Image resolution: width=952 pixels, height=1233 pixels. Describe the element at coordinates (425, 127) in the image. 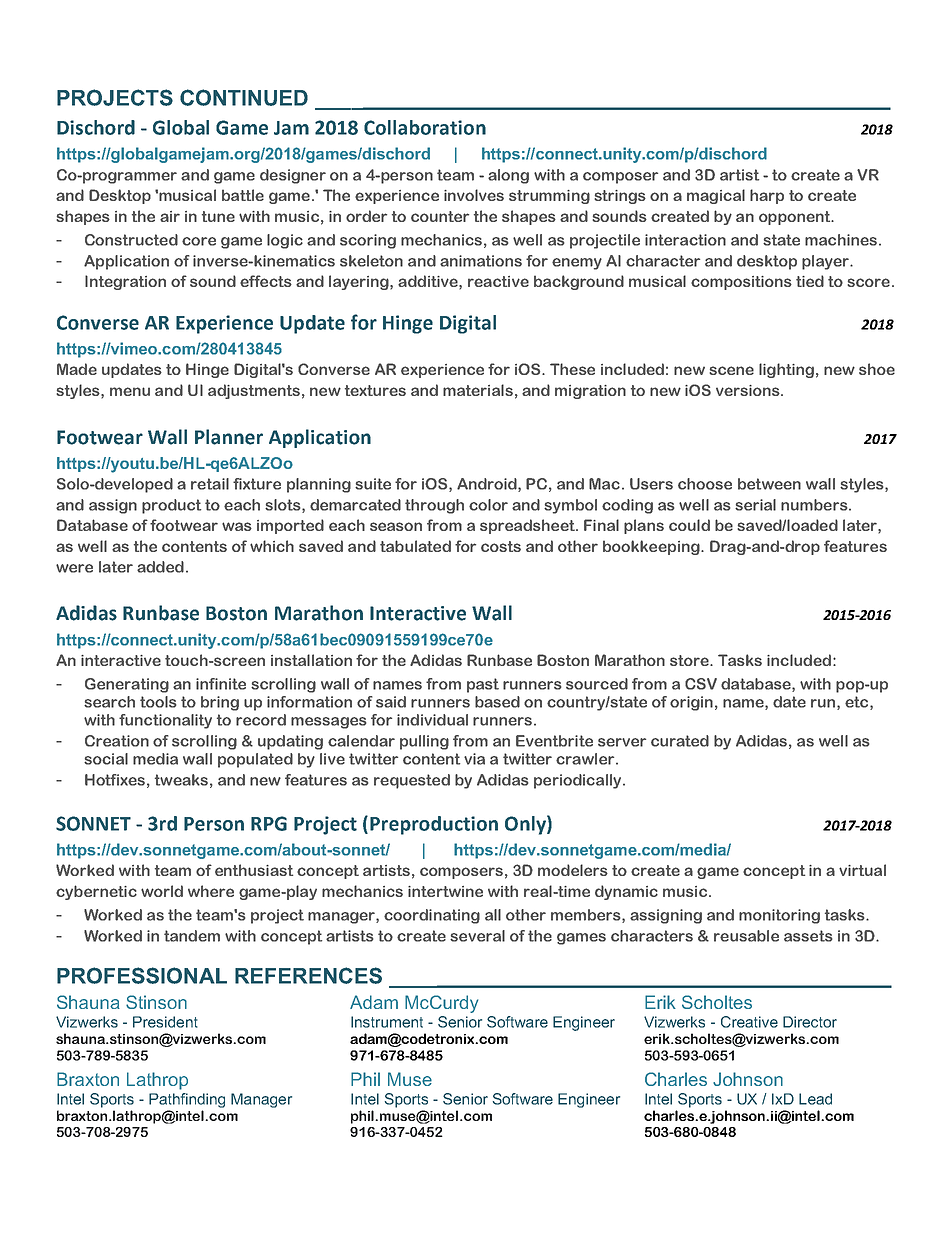

I see `Collaboration` at that location.
